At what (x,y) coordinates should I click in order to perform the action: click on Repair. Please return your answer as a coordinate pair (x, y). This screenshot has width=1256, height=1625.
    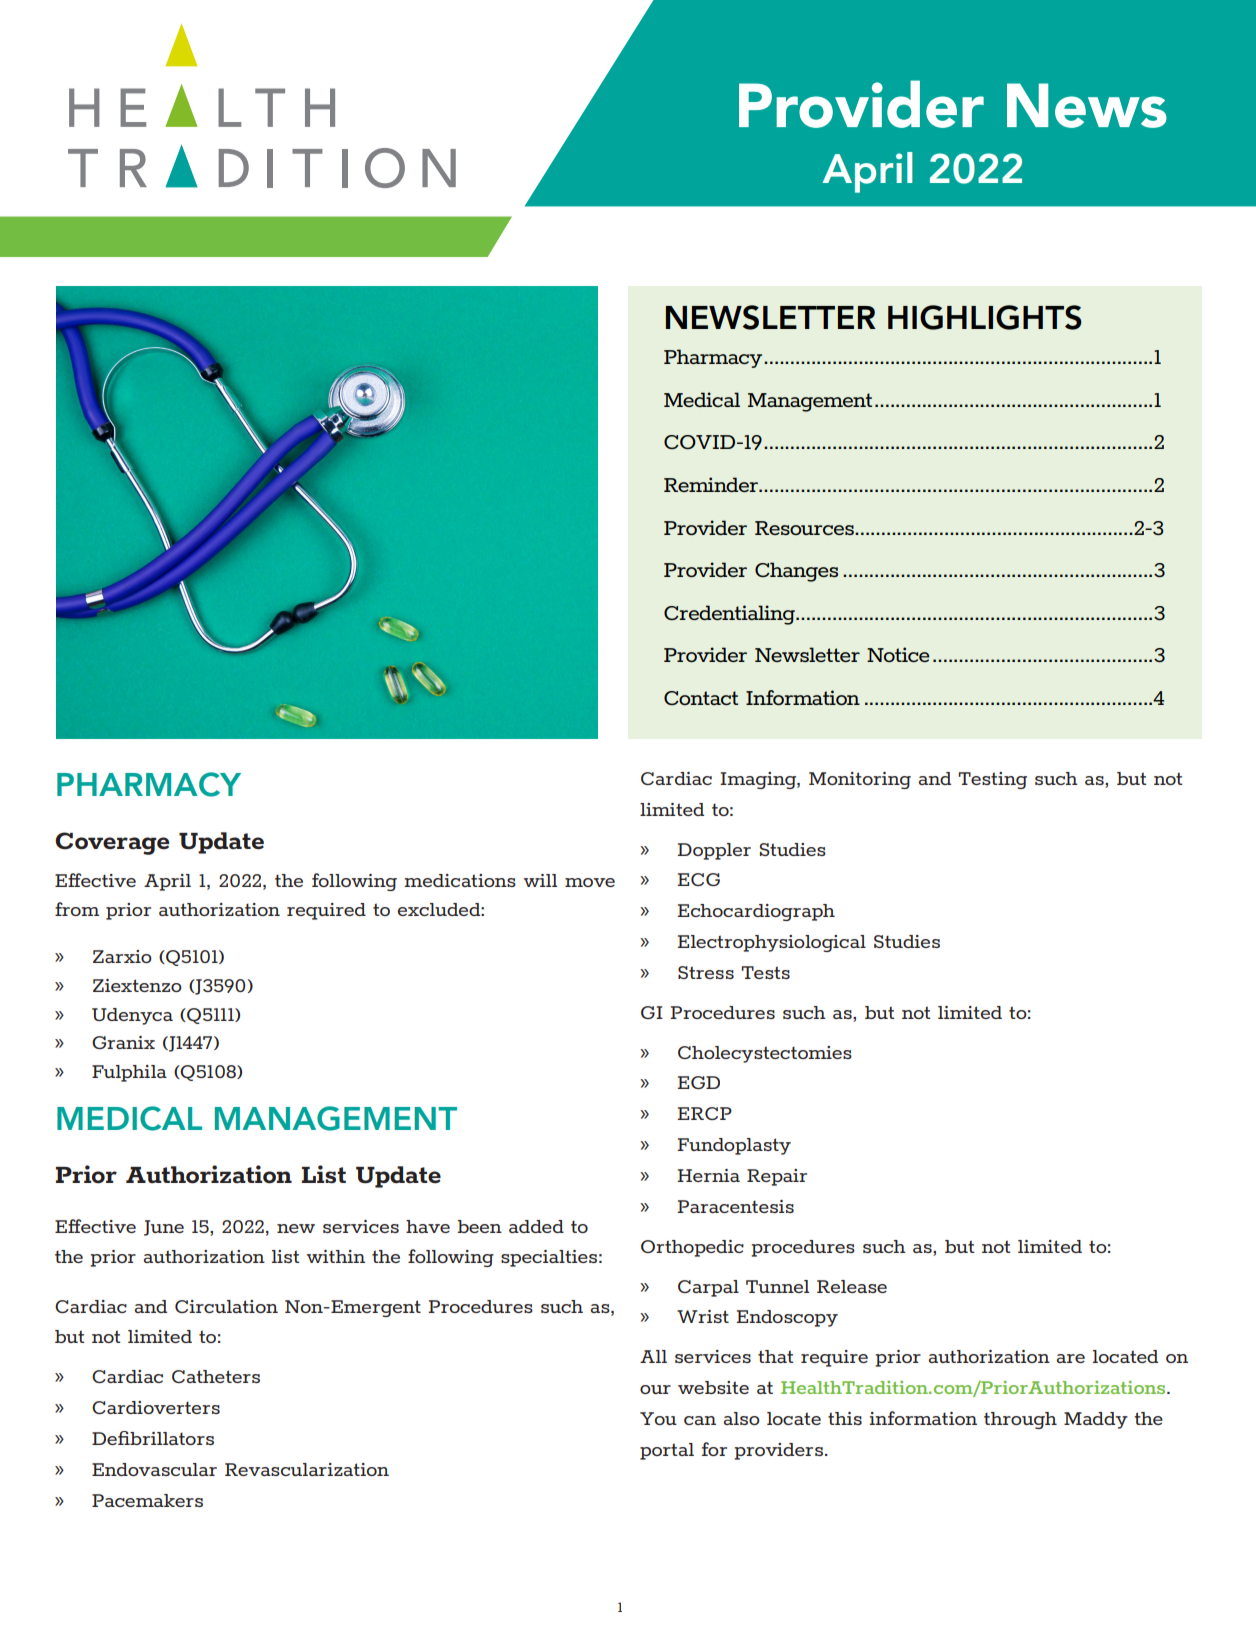
    Looking at the image, I should click on (777, 1177).
